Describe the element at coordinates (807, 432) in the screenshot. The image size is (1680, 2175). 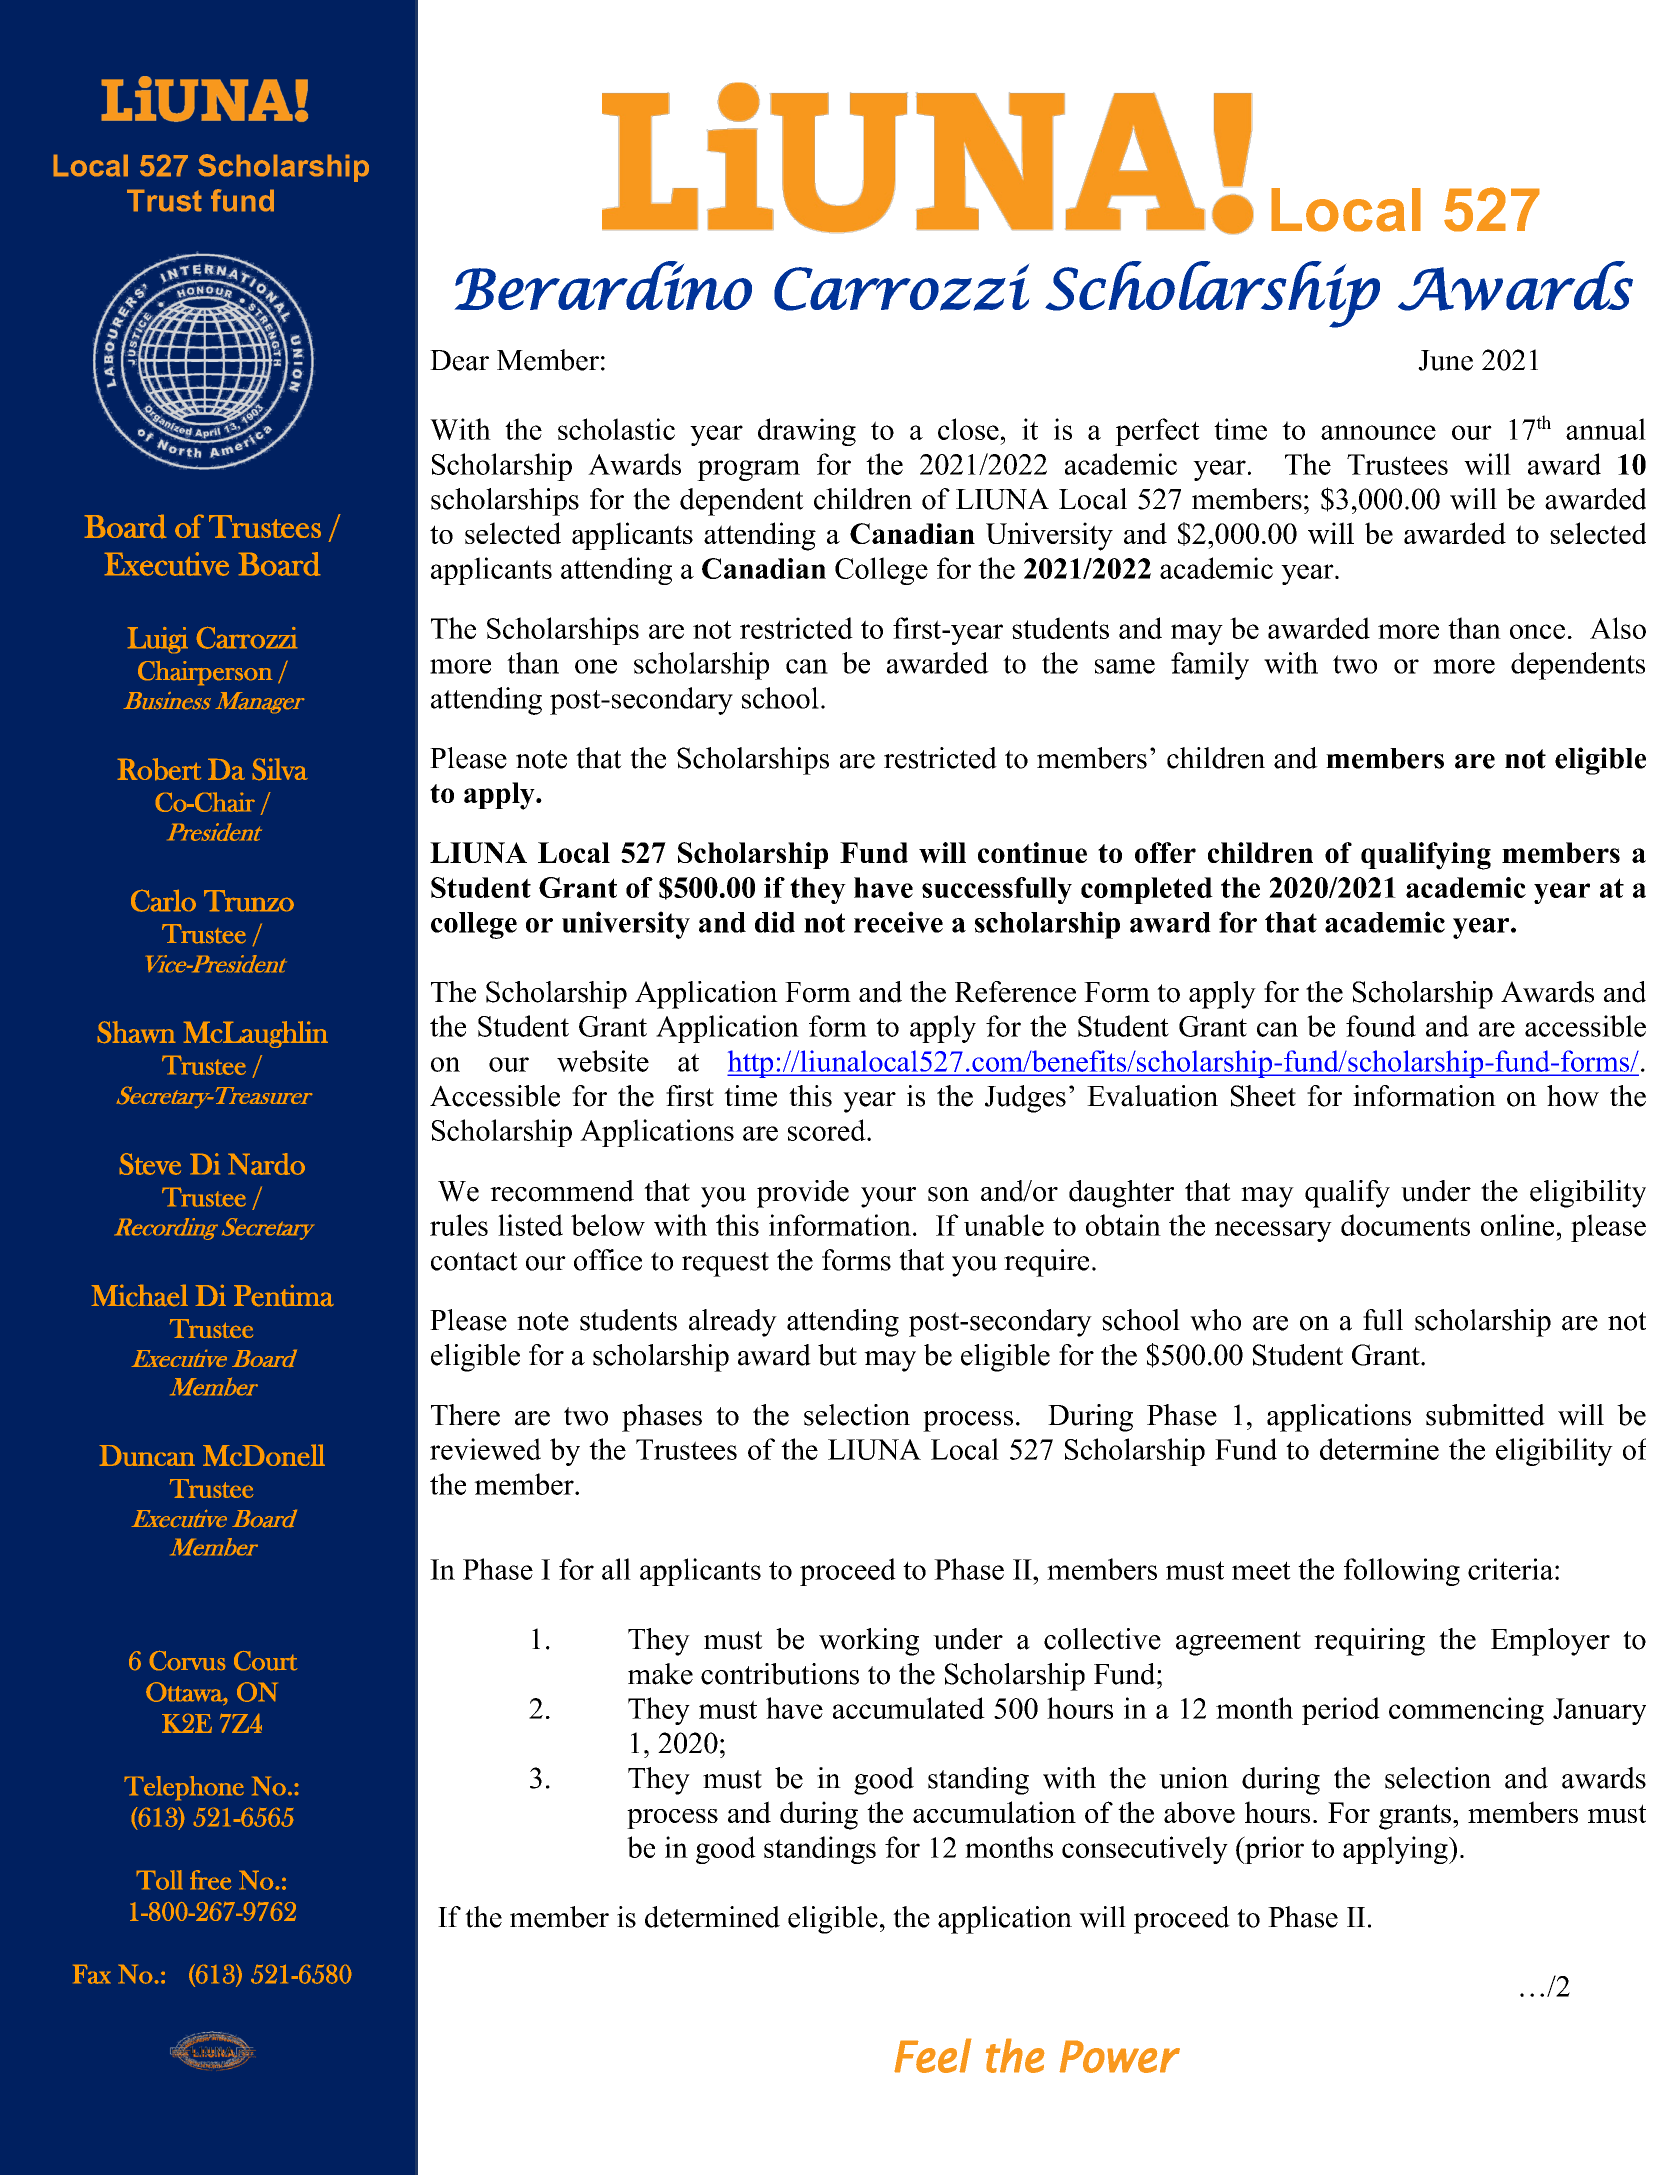
I see `drawing` at that location.
